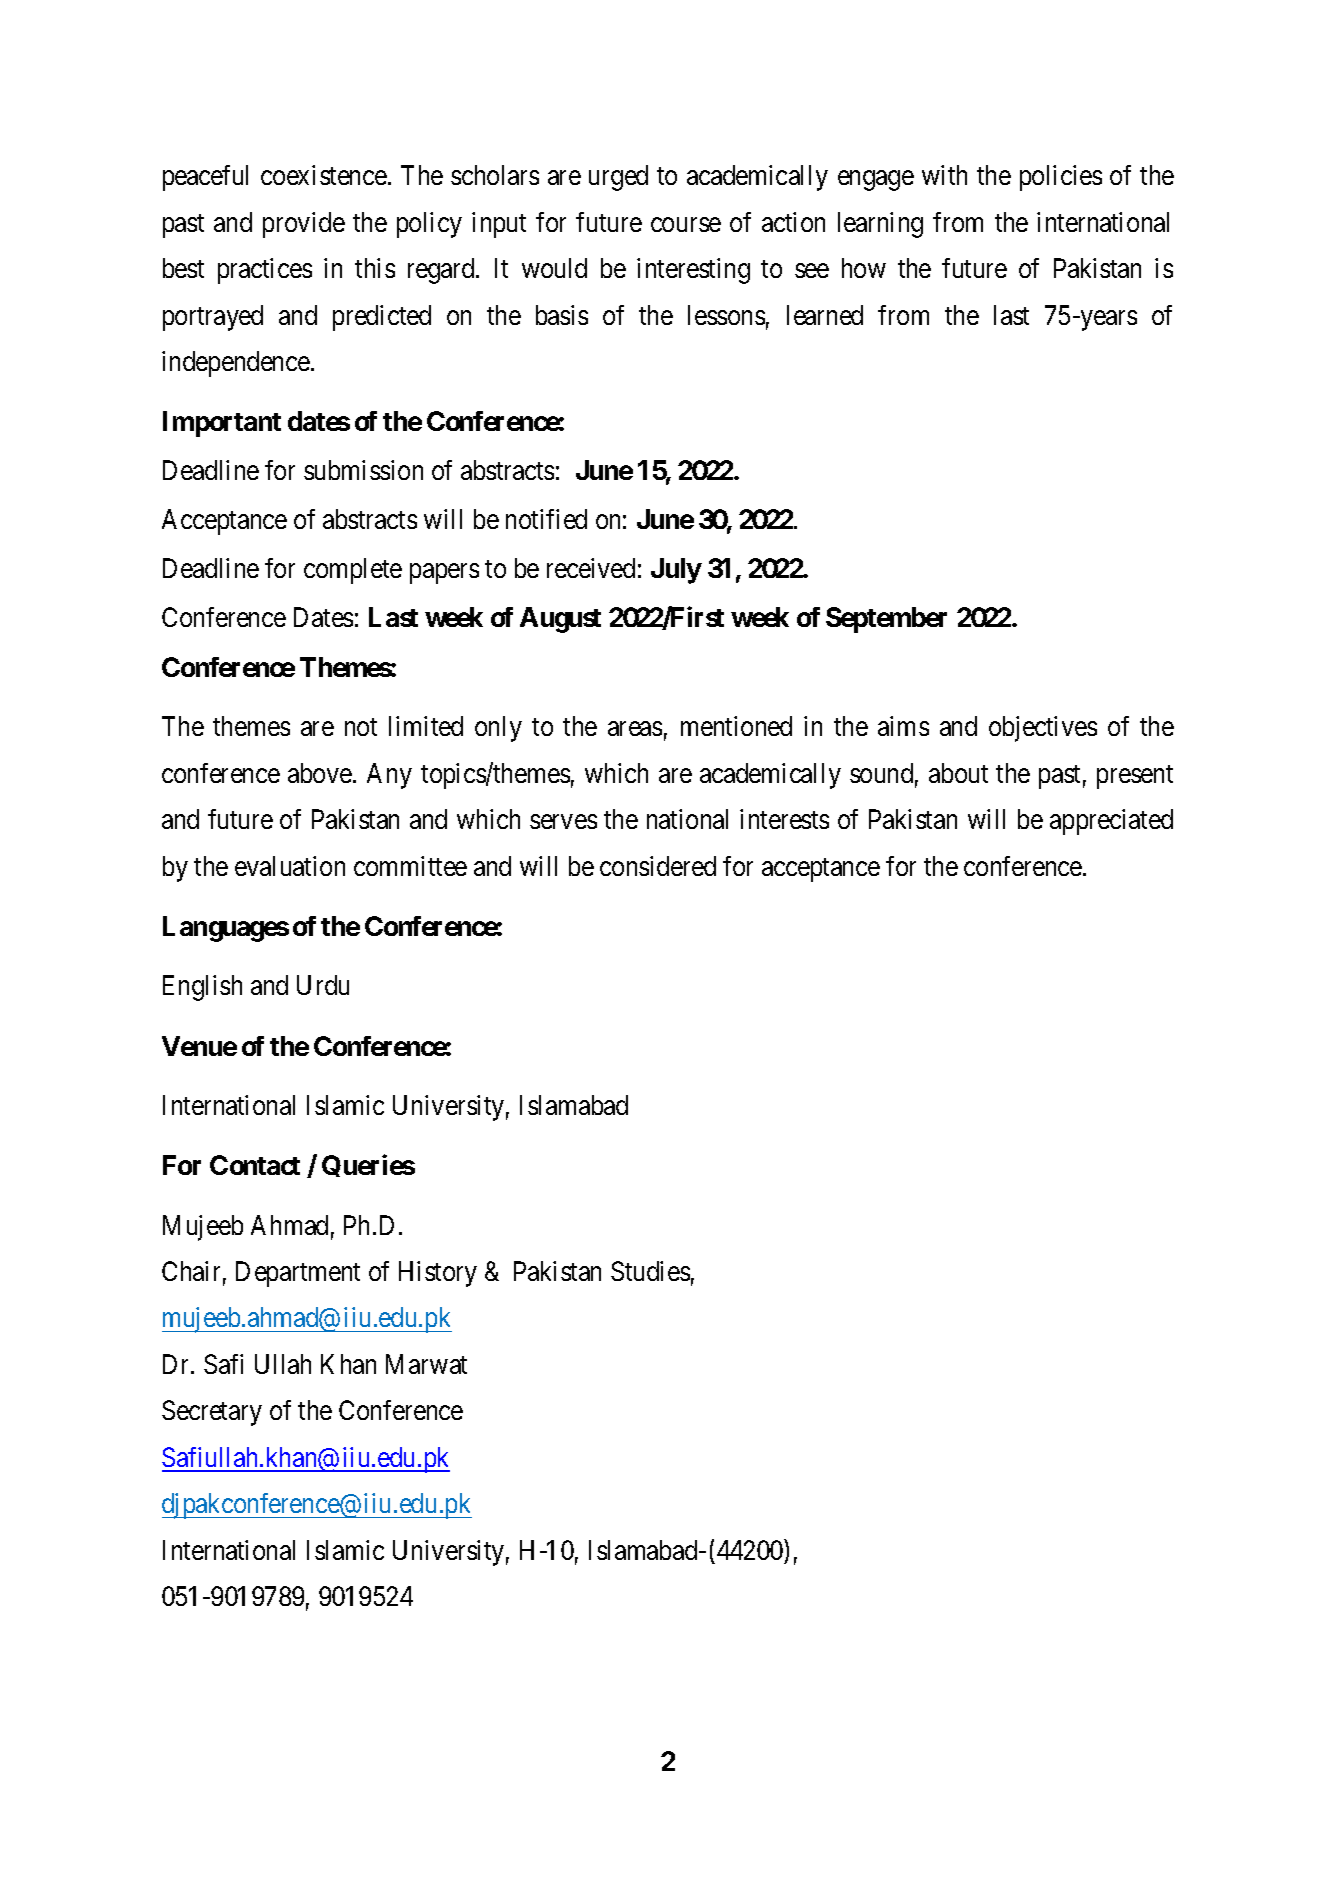 The width and height of the document is (1335, 1888). I want to click on September, so click(886, 620).
